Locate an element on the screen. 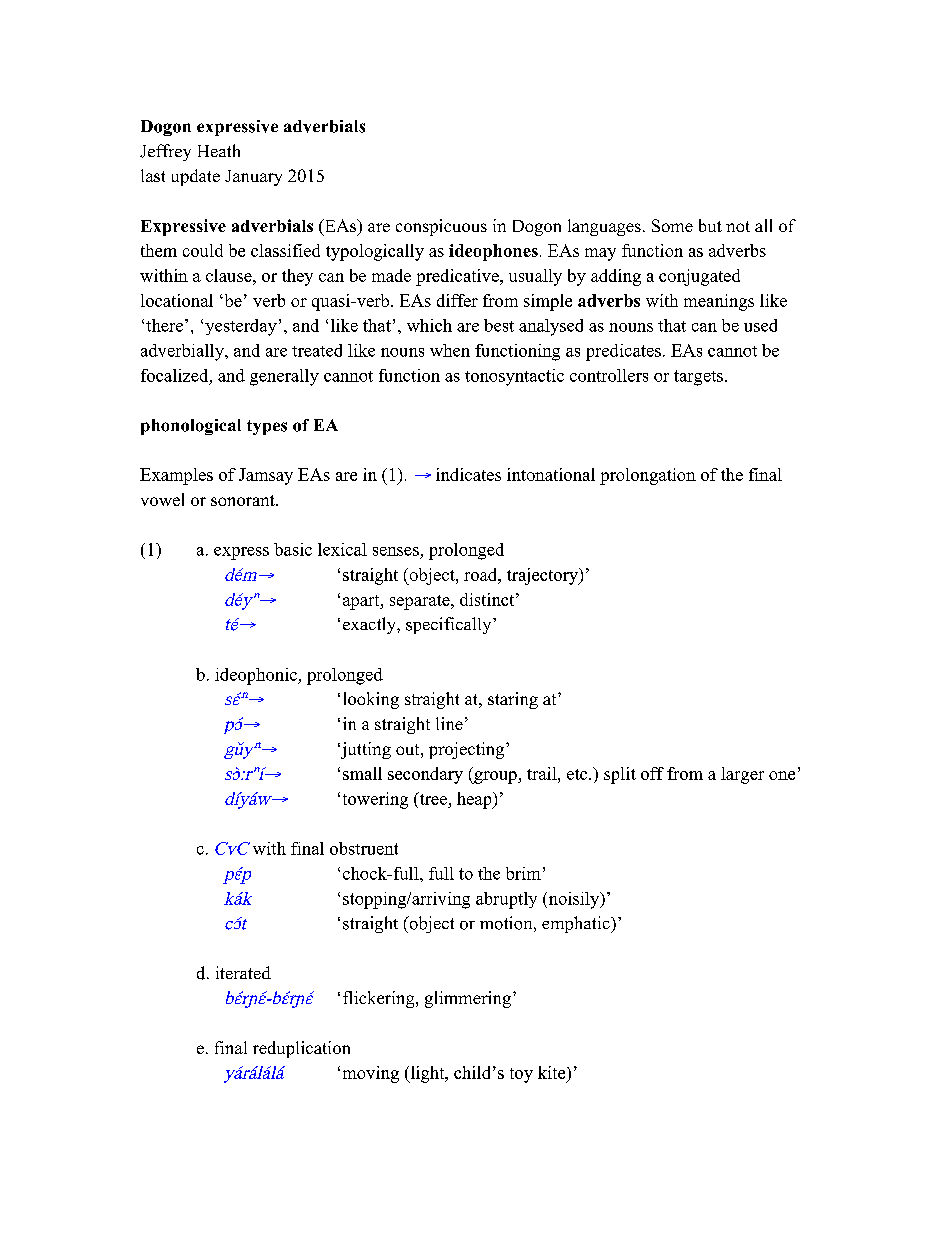 The width and height of the screenshot is (952, 1233). iterated is located at coordinates (243, 972).
